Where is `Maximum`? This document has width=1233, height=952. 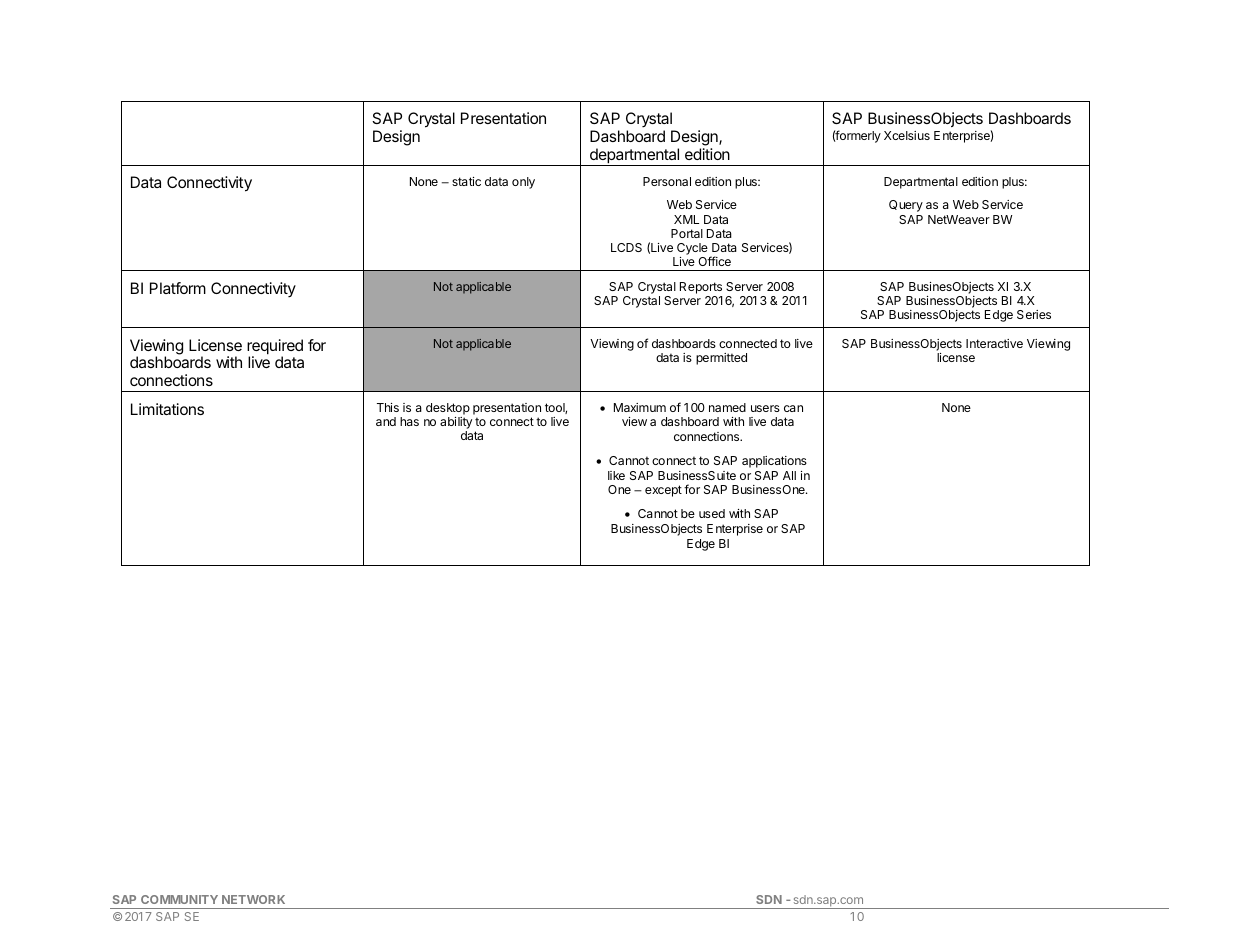 Maximum is located at coordinates (640, 407).
